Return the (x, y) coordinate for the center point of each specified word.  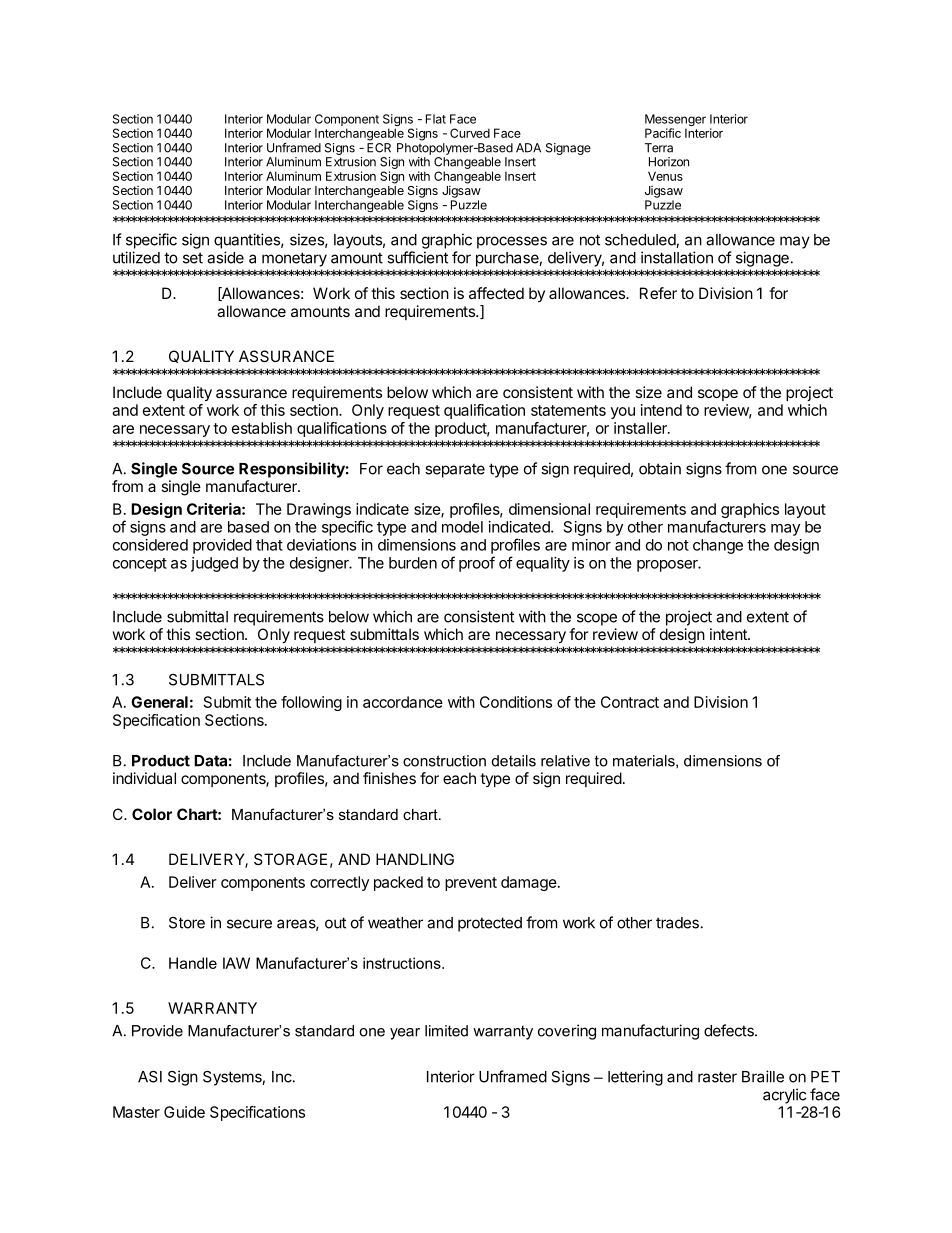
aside (225, 257)
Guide (184, 1112)
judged (214, 564)
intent (729, 634)
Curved (470, 133)
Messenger (675, 121)
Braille (763, 1076)
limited (446, 1031)
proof (477, 564)
